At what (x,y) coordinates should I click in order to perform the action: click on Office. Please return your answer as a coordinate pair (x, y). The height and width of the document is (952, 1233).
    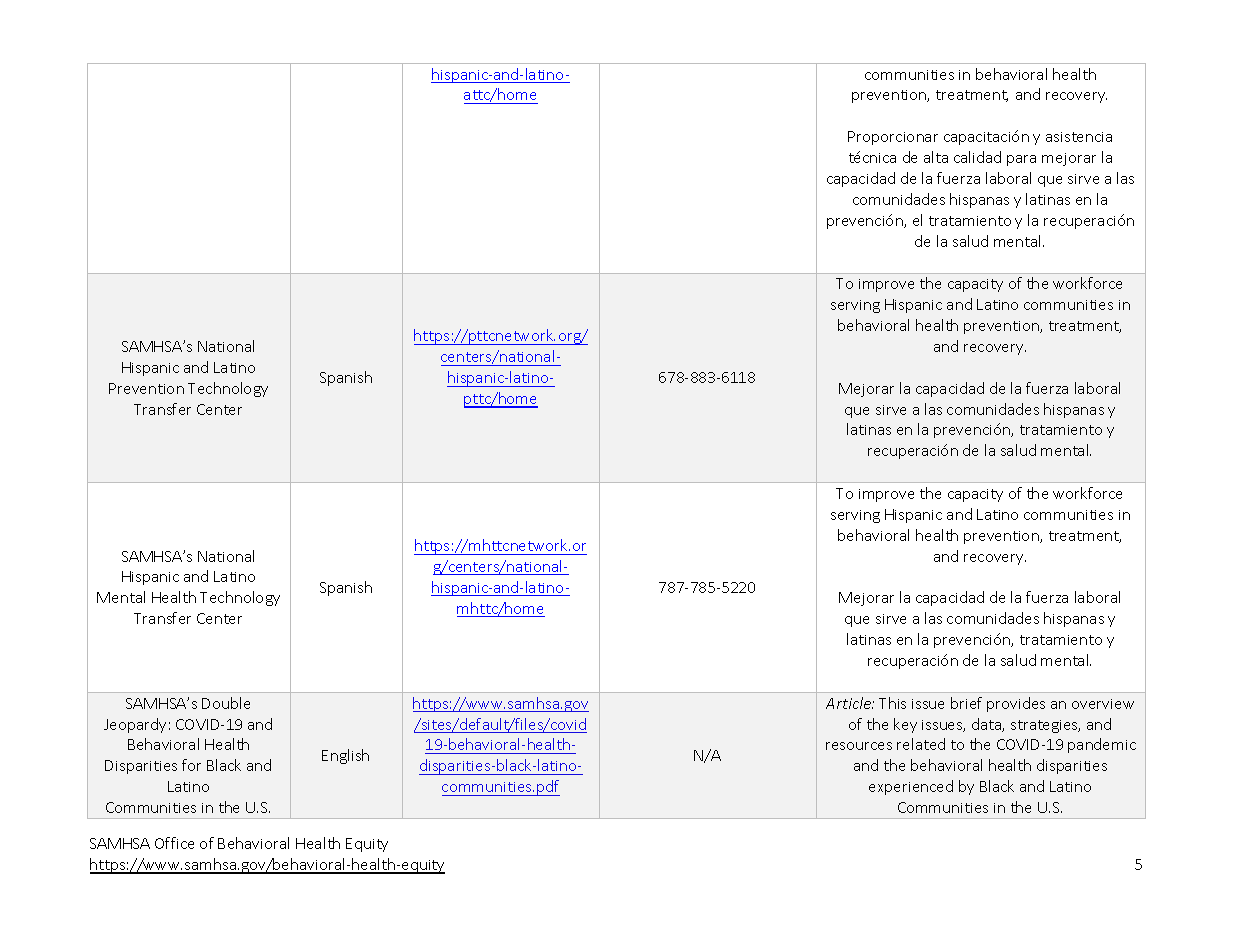
    Looking at the image, I should click on (174, 843).
